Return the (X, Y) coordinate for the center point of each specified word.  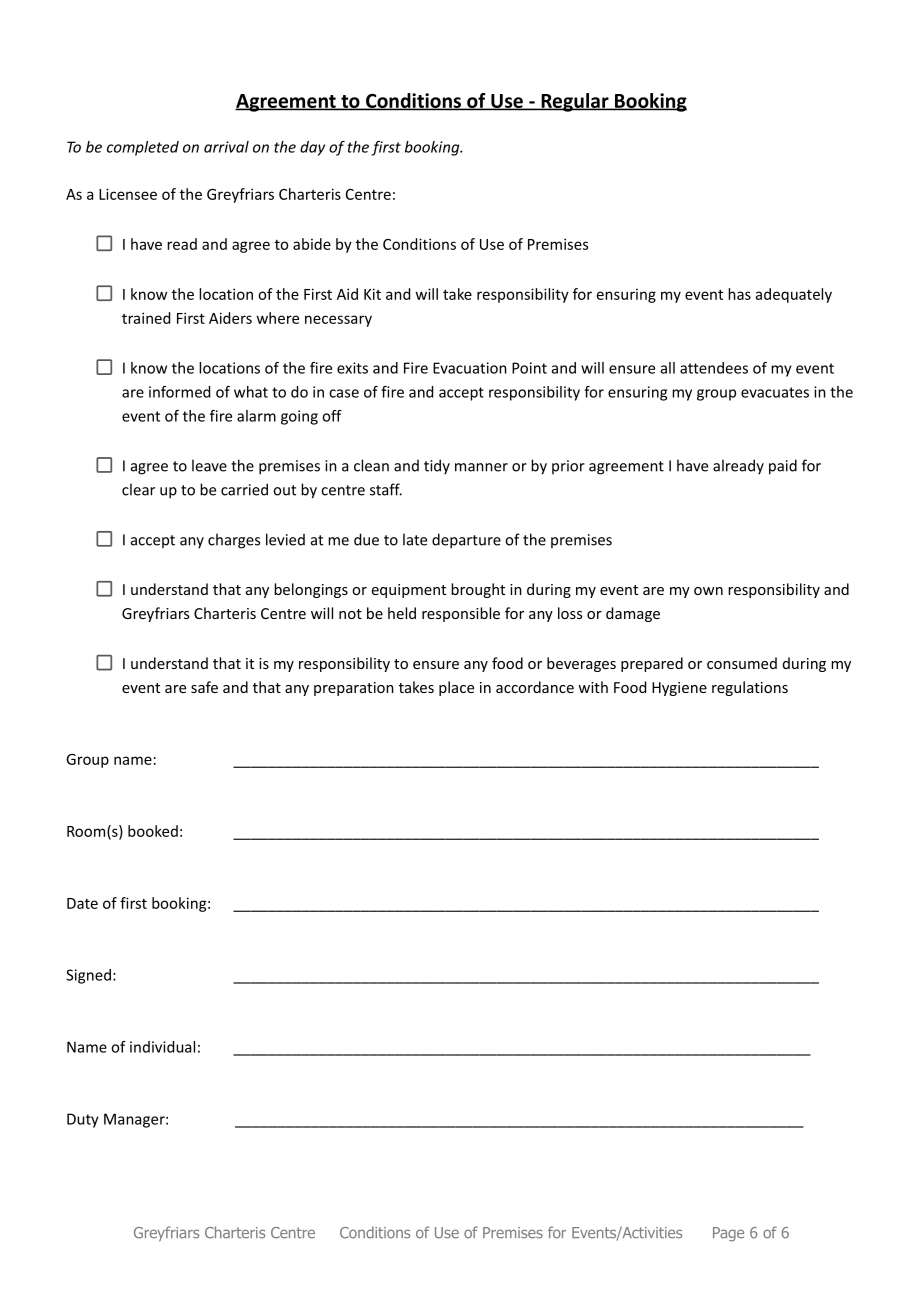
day (312, 148)
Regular (575, 102)
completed (143, 148)
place (456, 688)
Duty (83, 1120)
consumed (742, 663)
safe (204, 687)
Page (728, 1234)
